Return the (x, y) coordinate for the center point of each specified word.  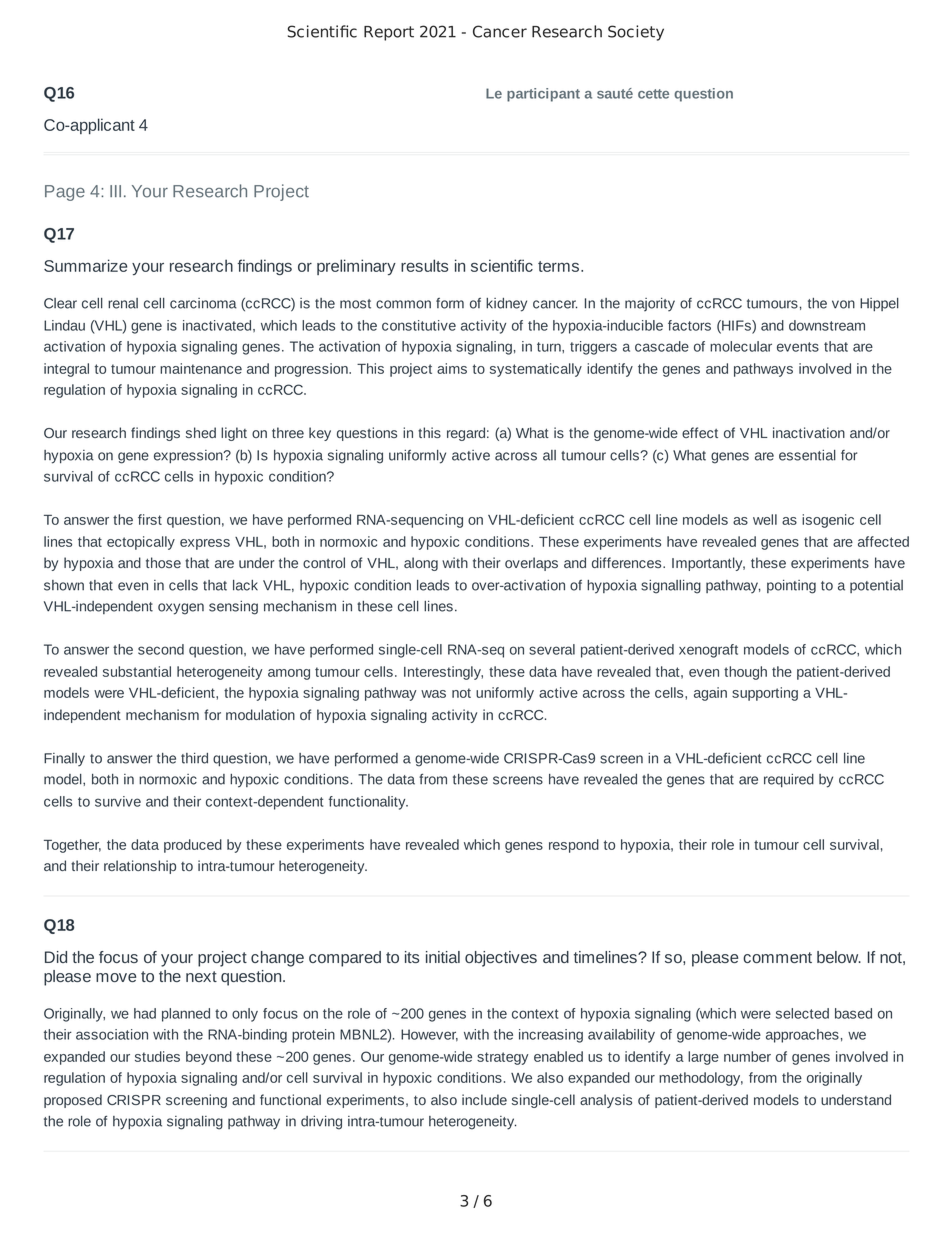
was (433, 694)
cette (653, 94)
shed (201, 432)
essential (807, 455)
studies (157, 1056)
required (789, 780)
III (115, 191)
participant (543, 95)
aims (452, 368)
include (484, 1099)
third (194, 758)
